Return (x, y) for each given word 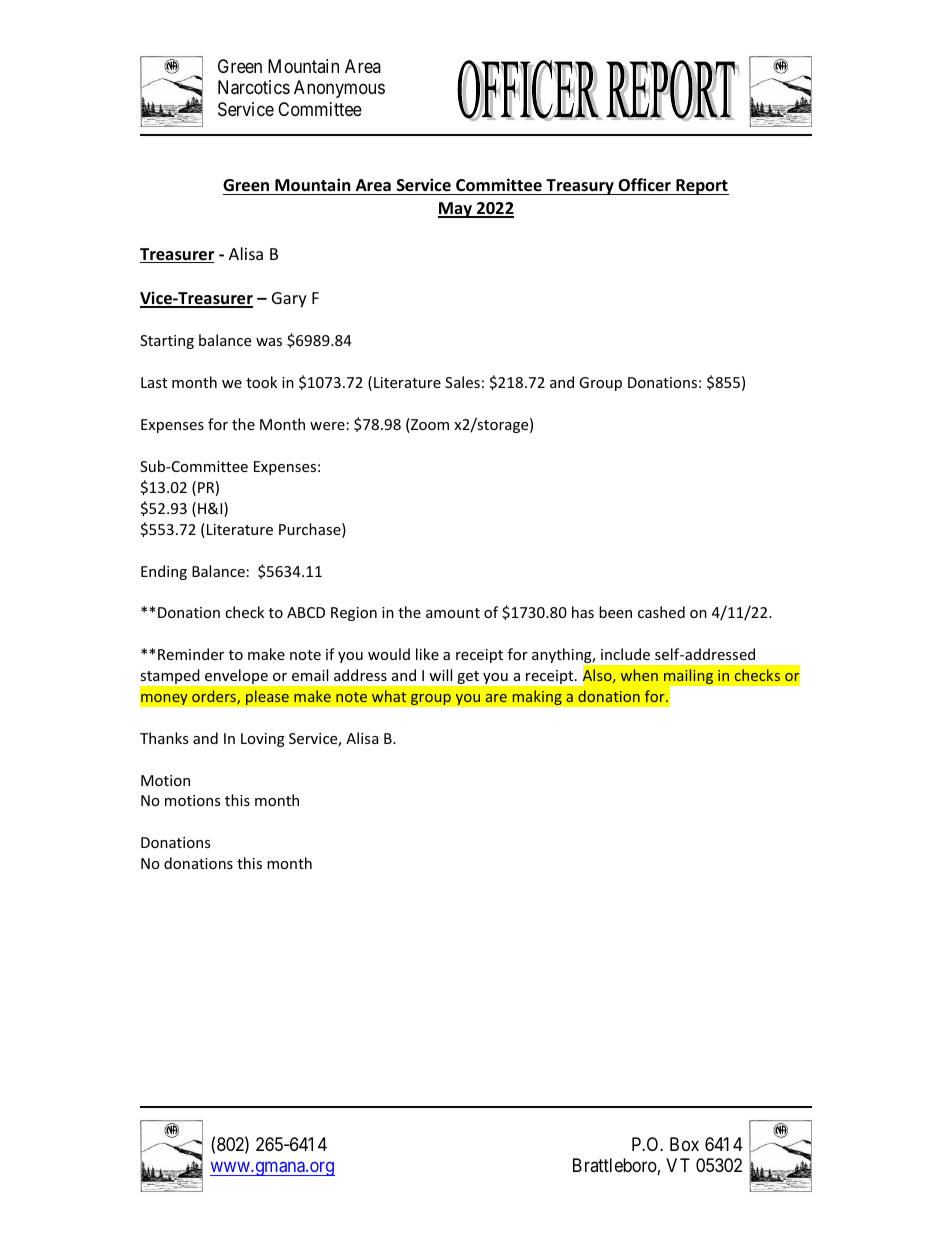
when (639, 675)
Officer (644, 185)
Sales (462, 382)
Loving (263, 740)
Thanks (164, 738)
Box (684, 1144)
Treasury (580, 187)
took (261, 382)
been (615, 612)
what (389, 696)
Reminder (191, 654)
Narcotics (254, 87)
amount (453, 613)
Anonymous (339, 89)
